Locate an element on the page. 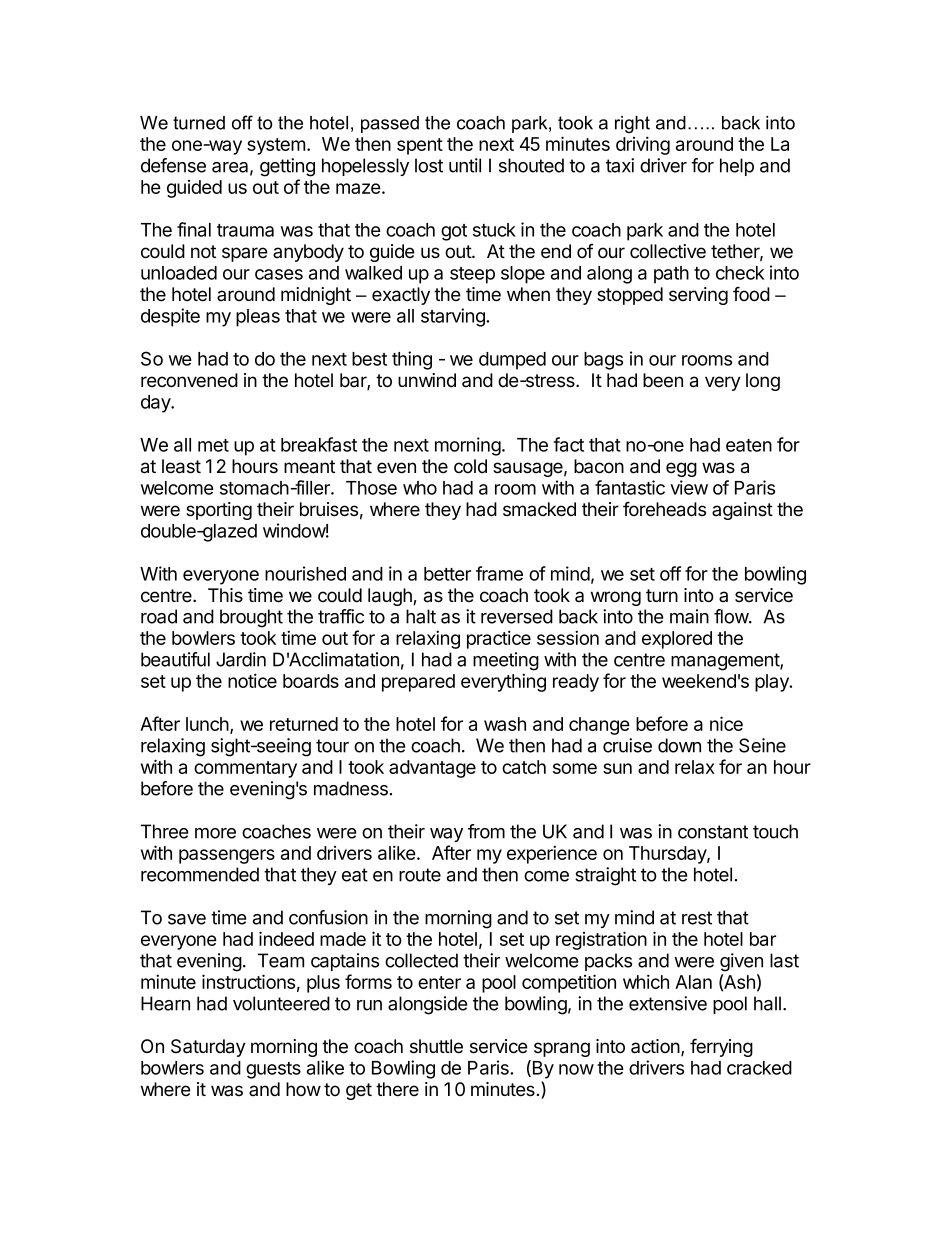 The image size is (952, 1233). advantage is located at coordinates (432, 769).
